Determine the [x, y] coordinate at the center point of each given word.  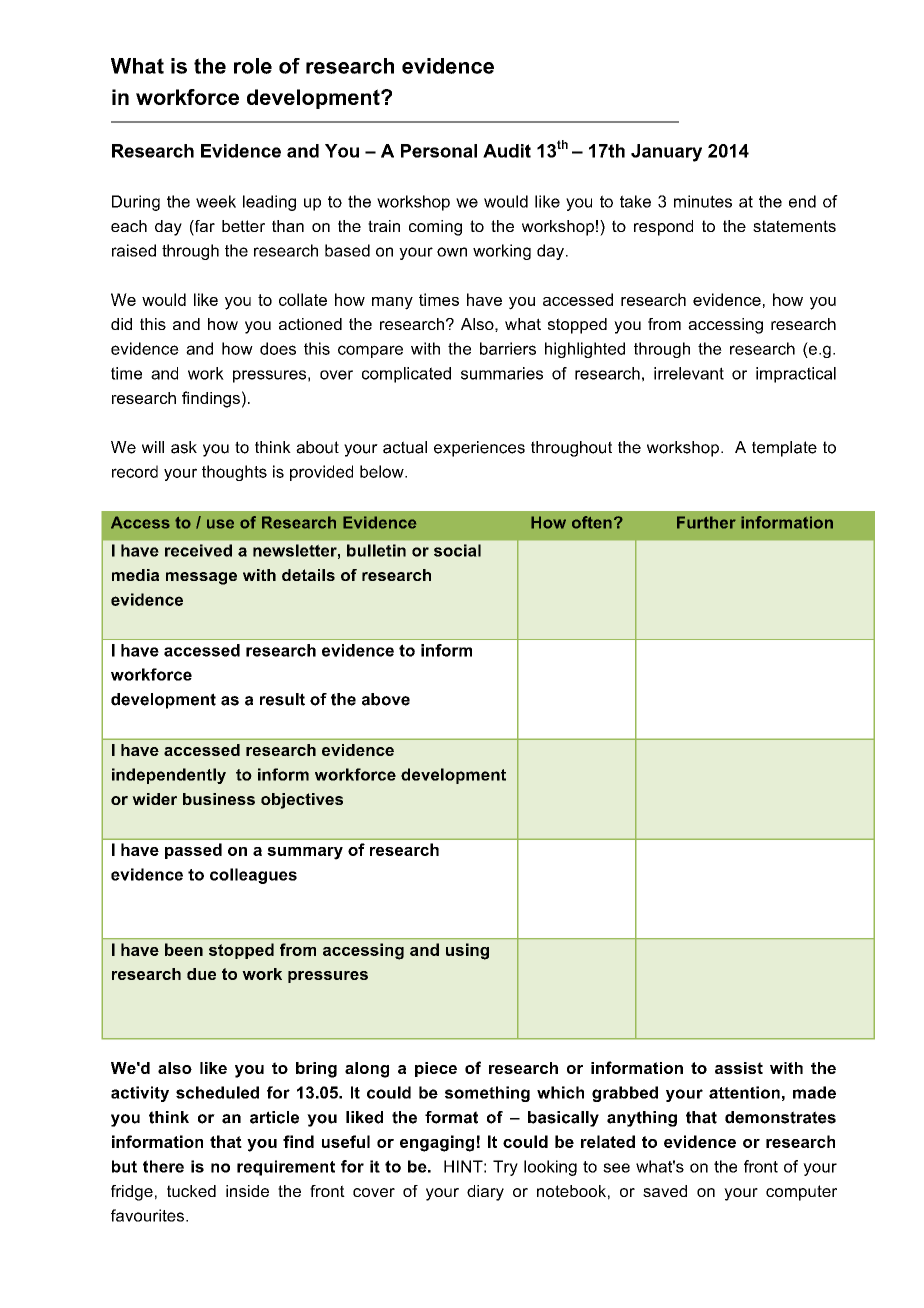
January [666, 153]
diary [485, 1193]
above [386, 699]
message [201, 578]
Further [706, 522]
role [253, 66]
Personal [439, 151]
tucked [191, 1191]
